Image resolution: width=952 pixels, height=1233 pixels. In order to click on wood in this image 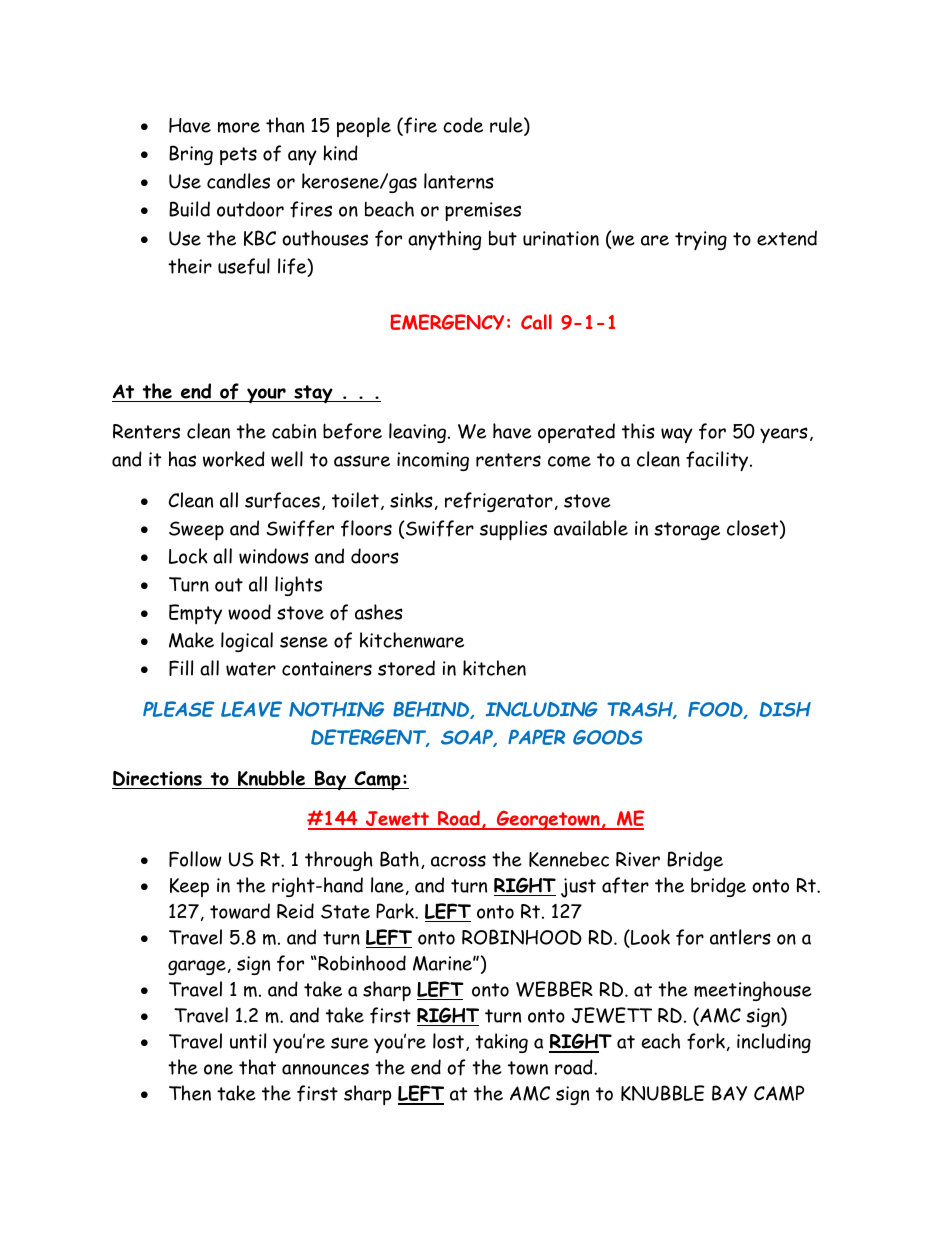, I will do `click(249, 612)`.
